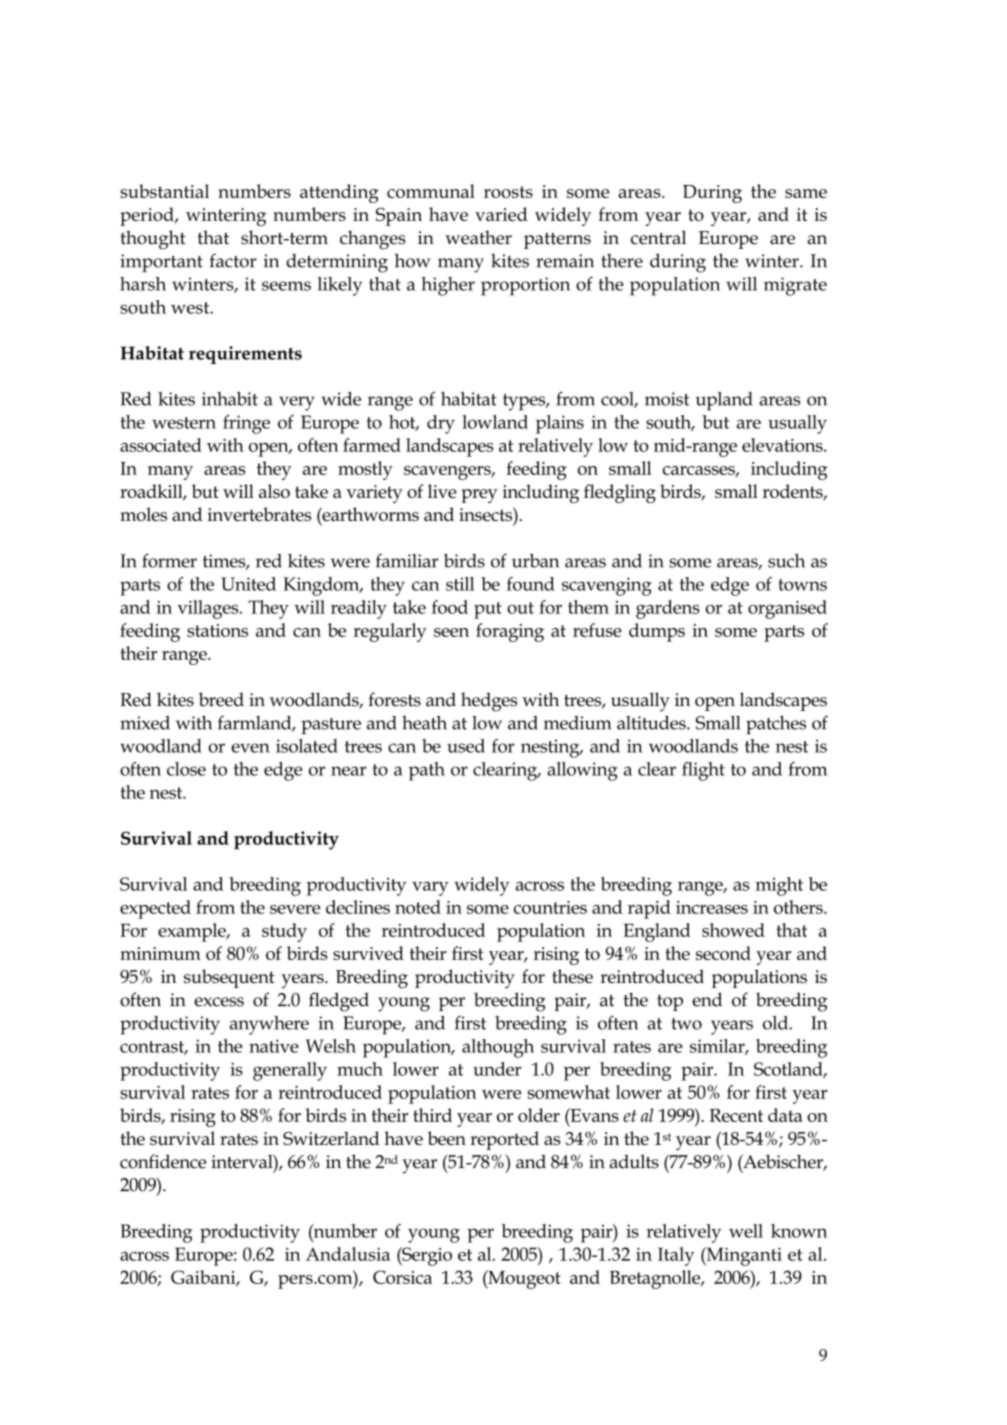 Image resolution: width=1007 pixels, height=1425 pixels. What do you see at coordinates (460, 584) in the image?
I see `still` at bounding box center [460, 584].
